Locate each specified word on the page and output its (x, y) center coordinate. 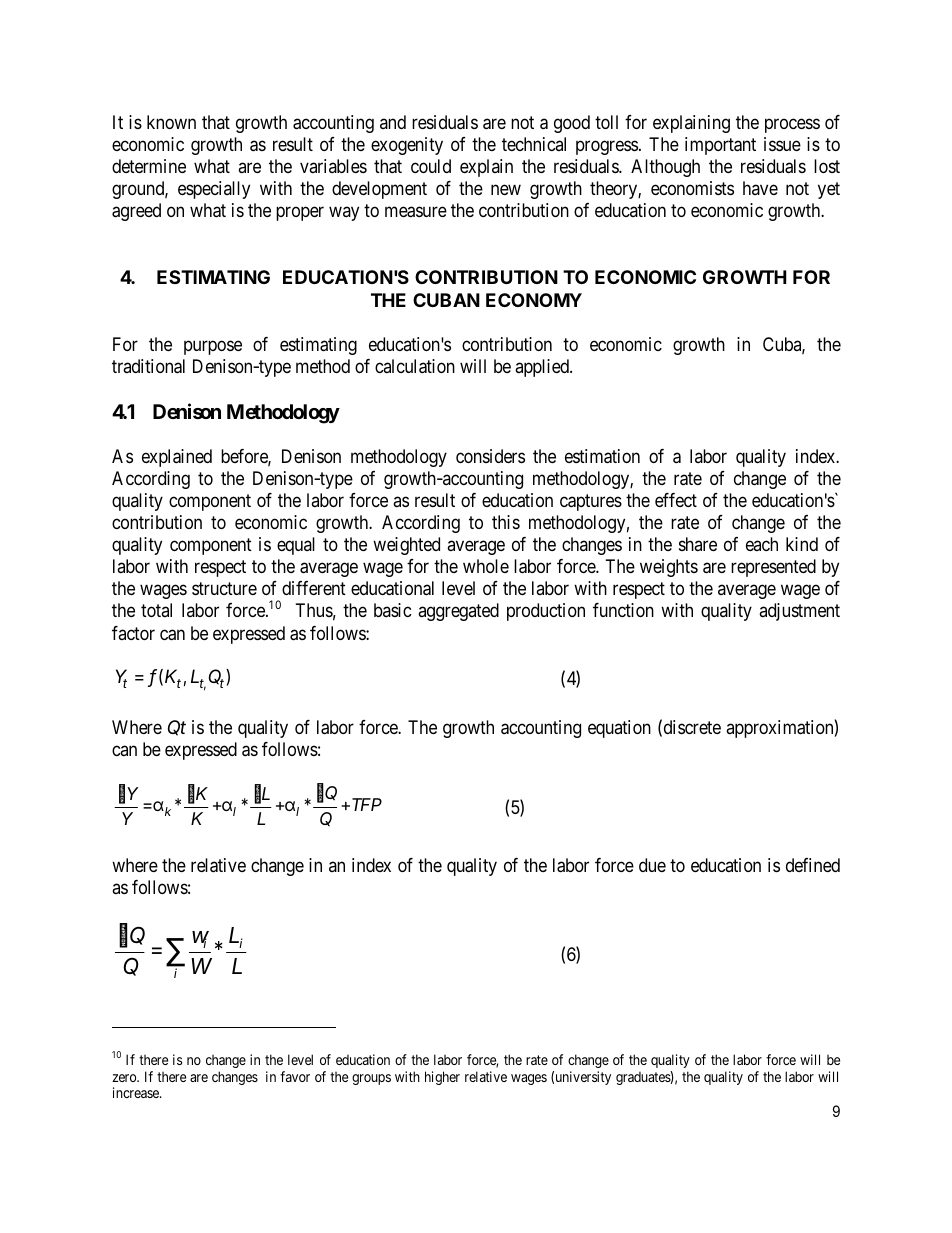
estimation (602, 456)
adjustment (799, 612)
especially (214, 190)
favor (295, 1076)
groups (371, 1079)
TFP (365, 804)
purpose (213, 348)
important (720, 146)
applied (543, 368)
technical (534, 144)
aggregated (458, 612)
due (652, 865)
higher (442, 1078)
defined (813, 865)
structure (224, 589)
